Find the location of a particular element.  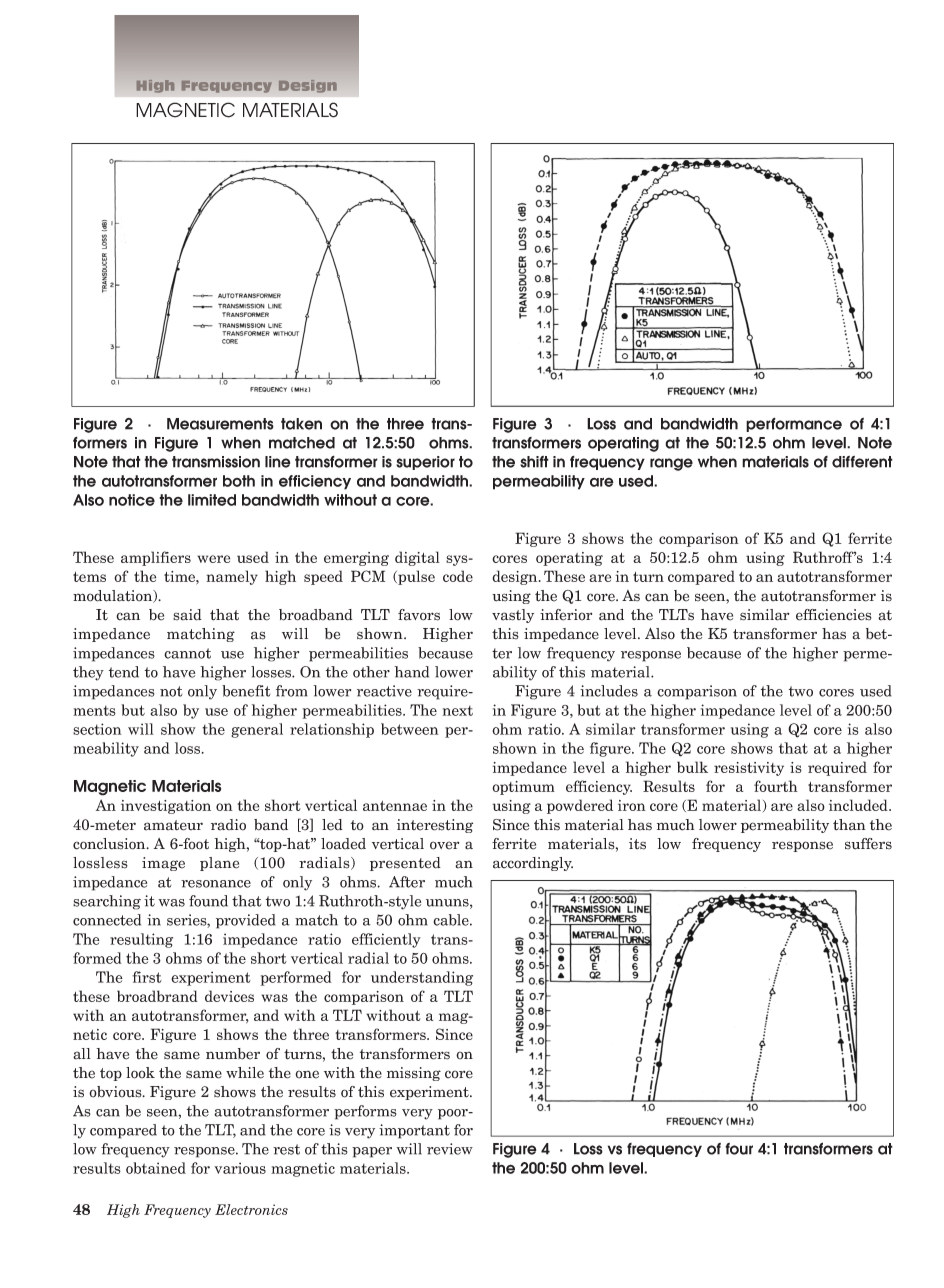

obtained is located at coordinates (156, 1168).
